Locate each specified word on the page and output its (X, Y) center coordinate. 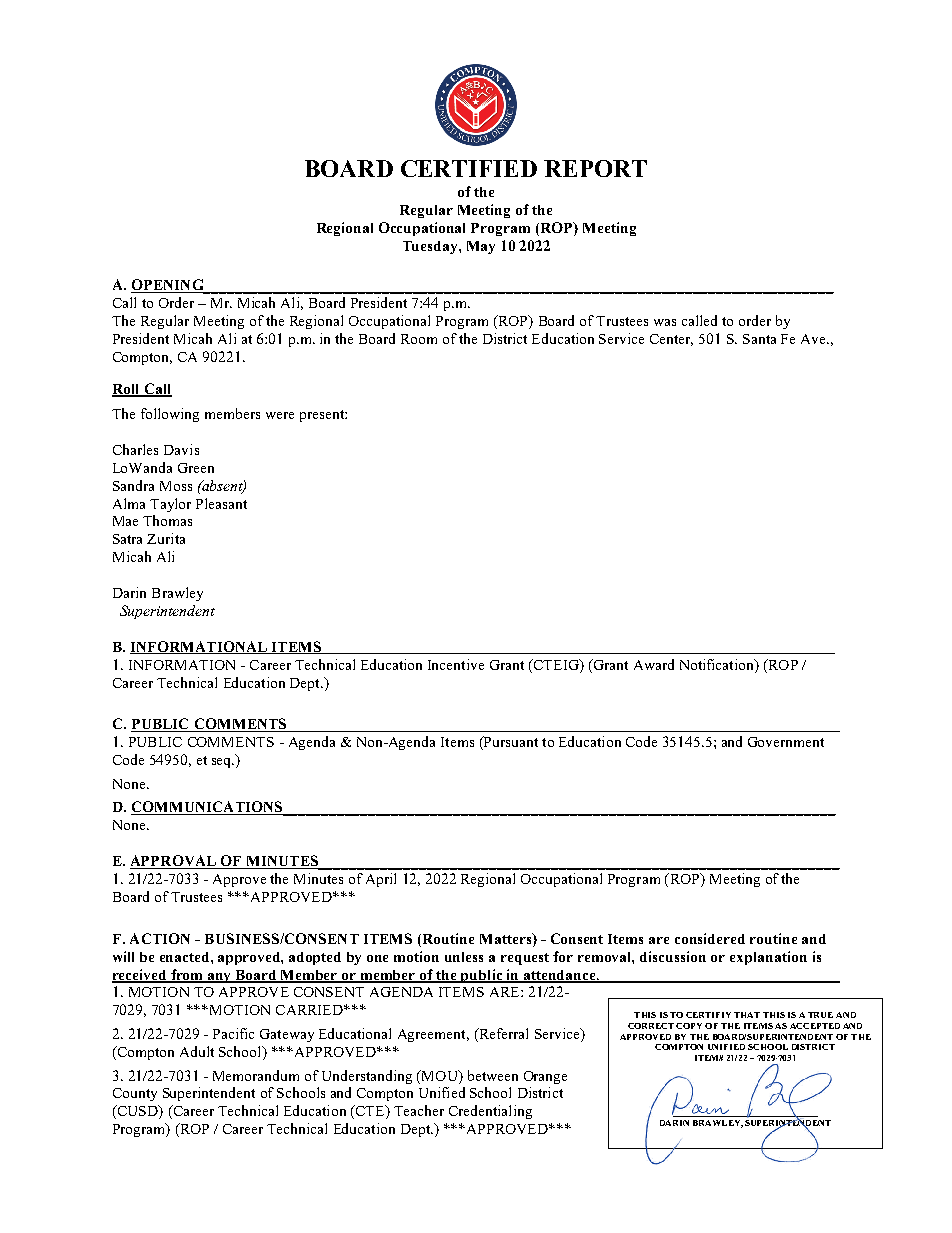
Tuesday (431, 247)
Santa (759, 339)
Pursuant (510, 743)
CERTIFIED (469, 168)
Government (786, 742)
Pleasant (221, 503)
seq (223, 763)
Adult (197, 1051)
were (280, 415)
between (493, 1075)
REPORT (595, 168)
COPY (689, 1026)
